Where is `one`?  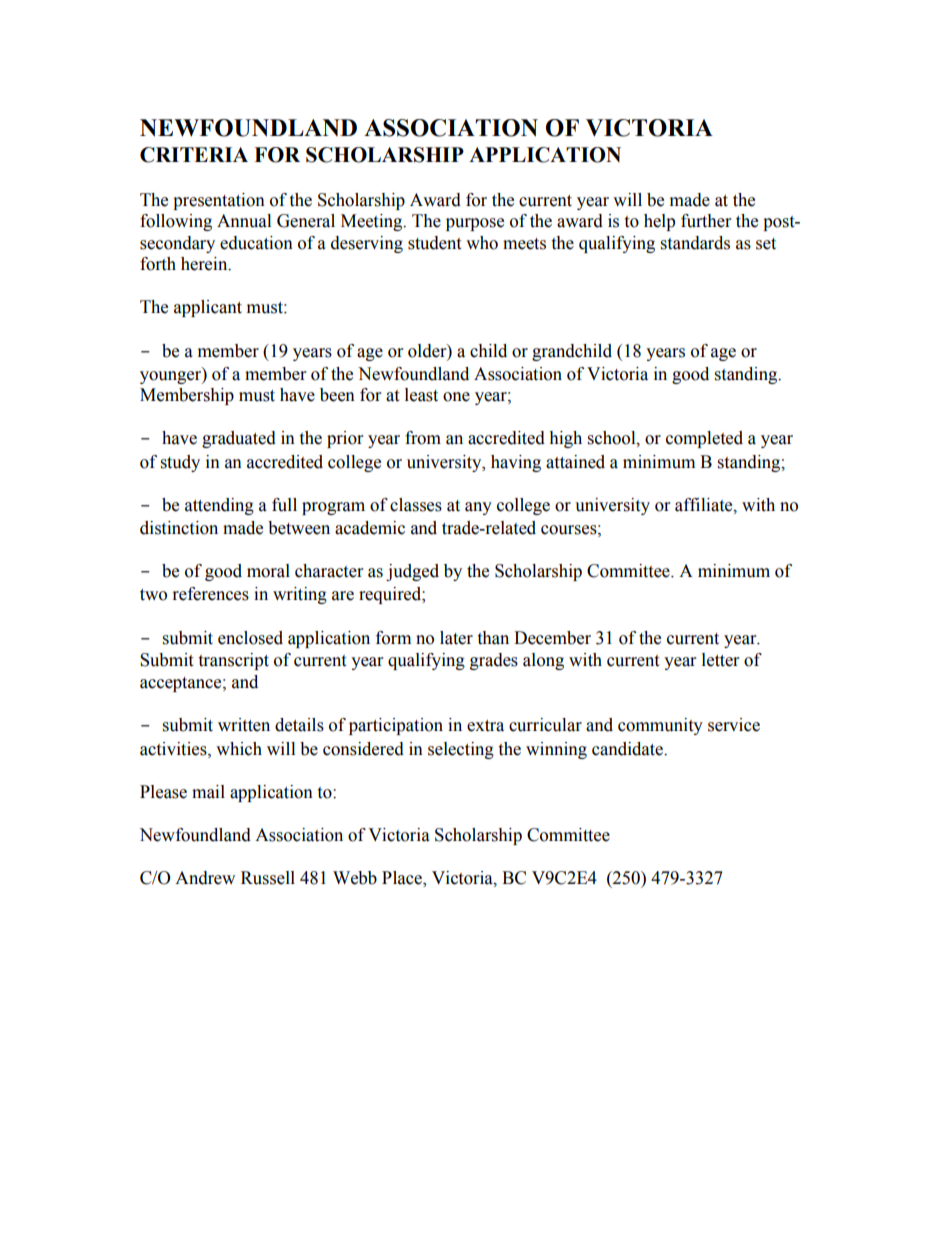 one is located at coordinates (456, 397).
